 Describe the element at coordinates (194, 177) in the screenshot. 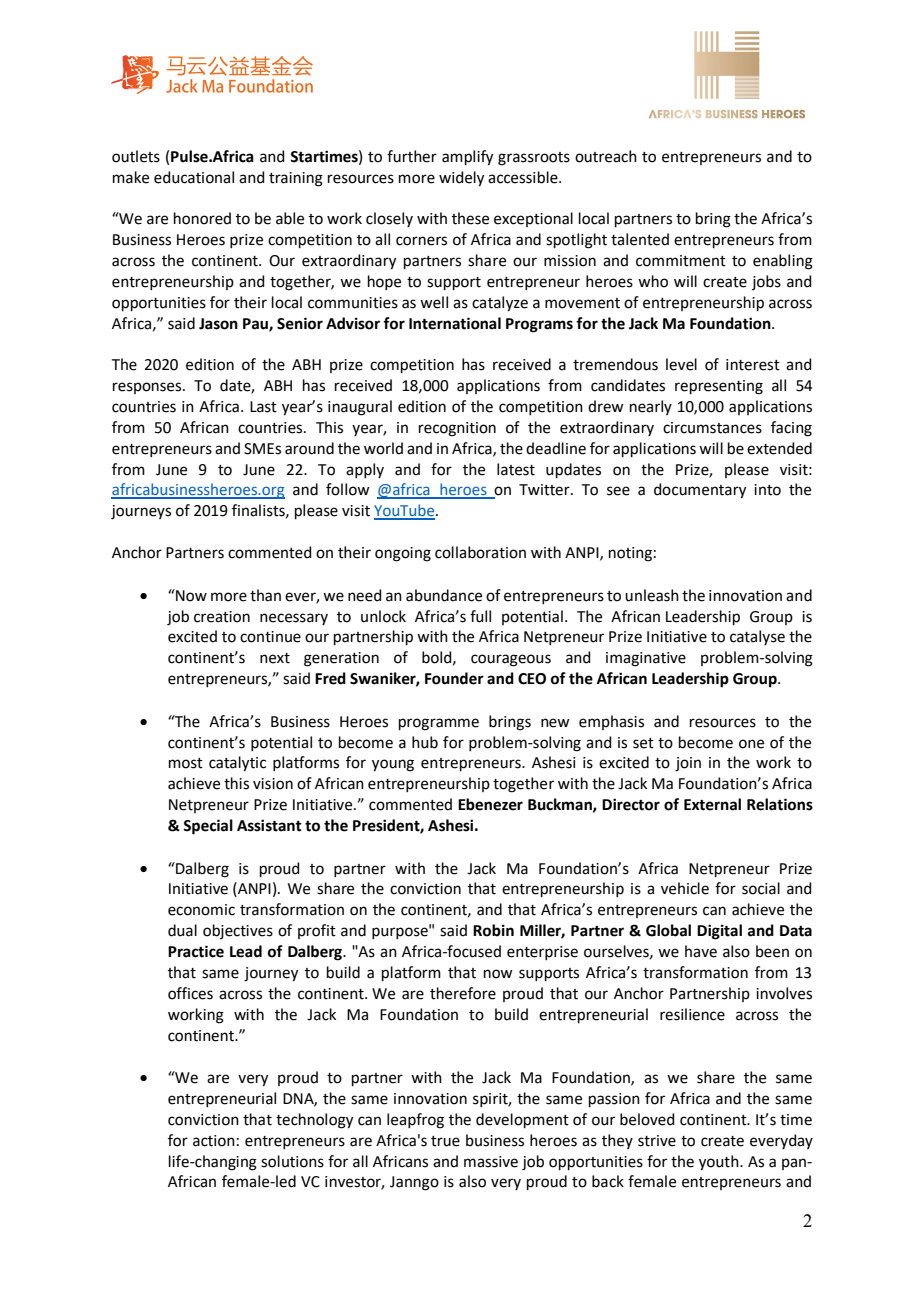

I see `educational` at that location.
